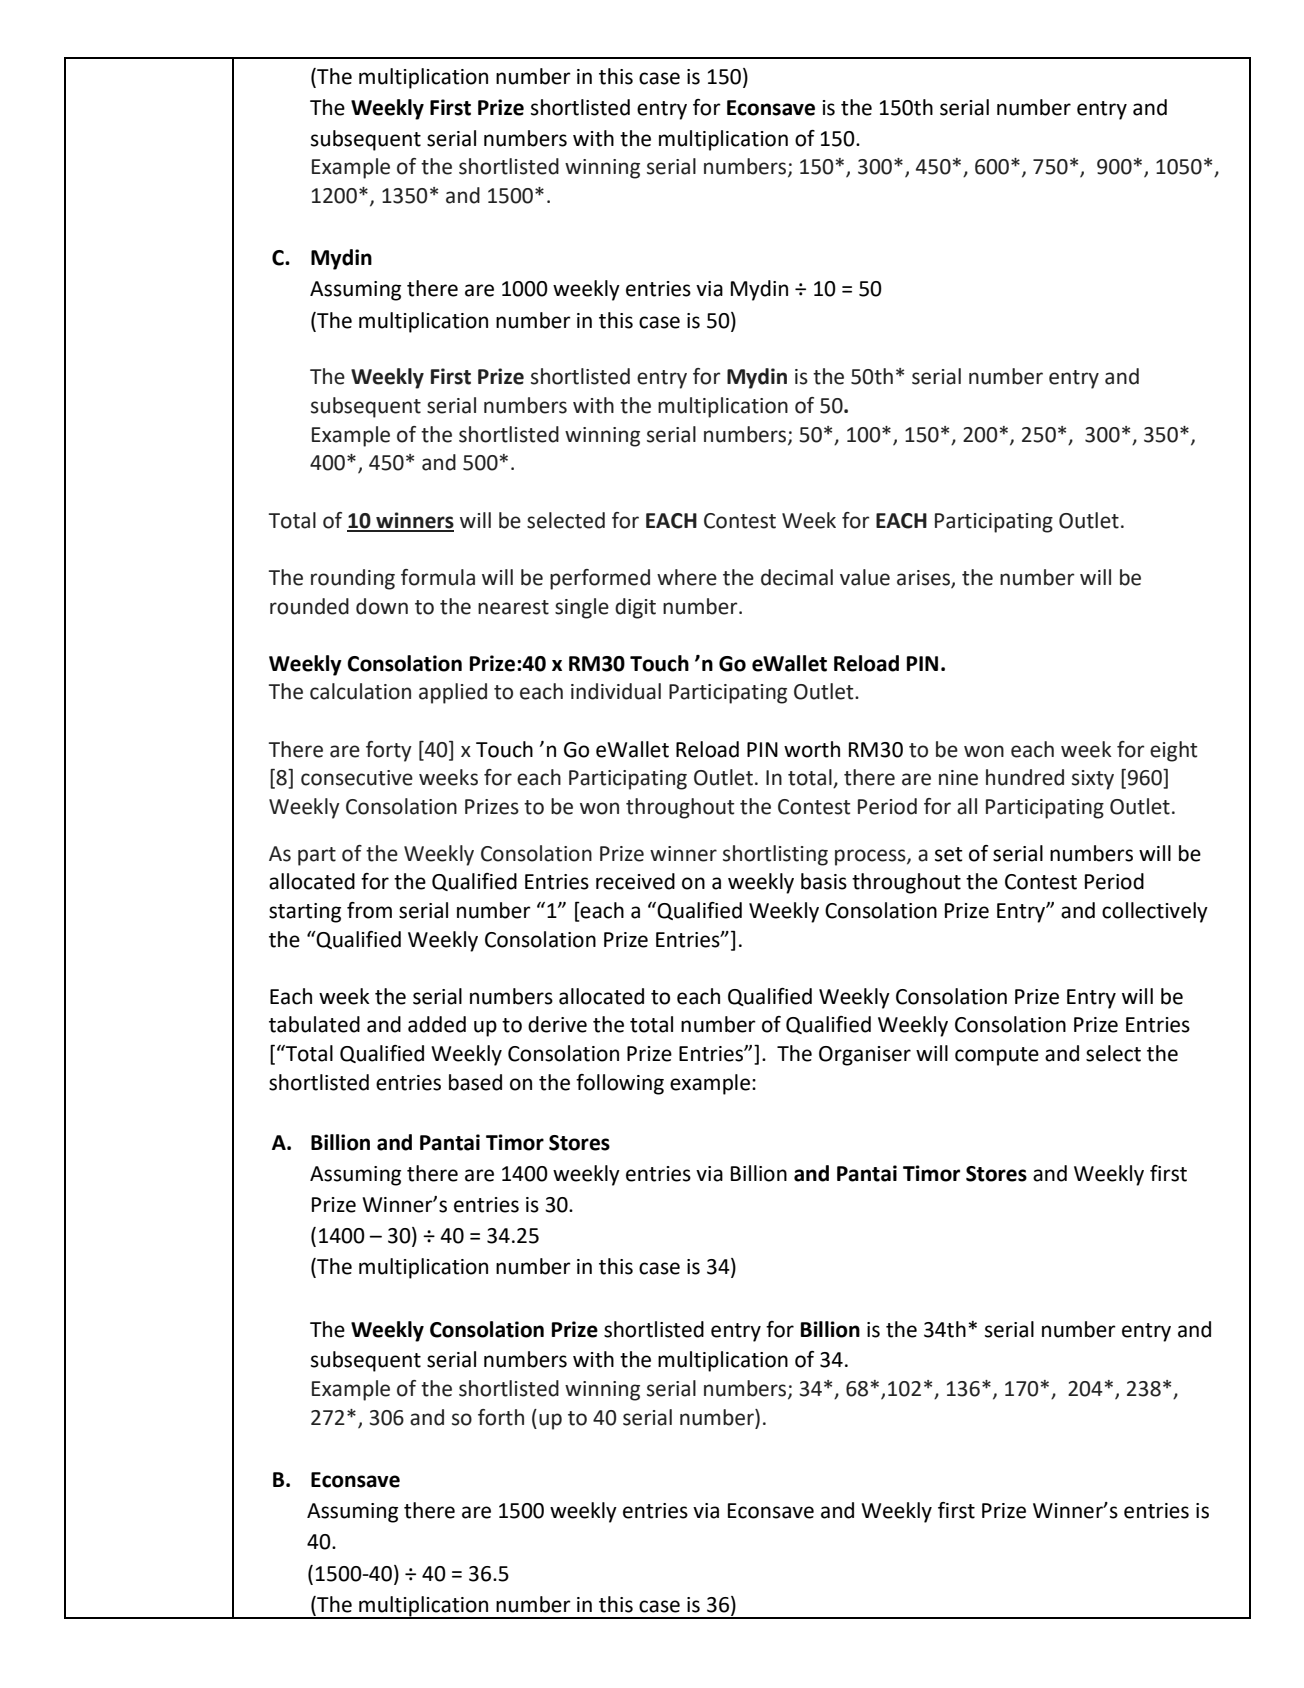 This document has width=1304, height=1688. I want to click on down, so click(382, 606).
